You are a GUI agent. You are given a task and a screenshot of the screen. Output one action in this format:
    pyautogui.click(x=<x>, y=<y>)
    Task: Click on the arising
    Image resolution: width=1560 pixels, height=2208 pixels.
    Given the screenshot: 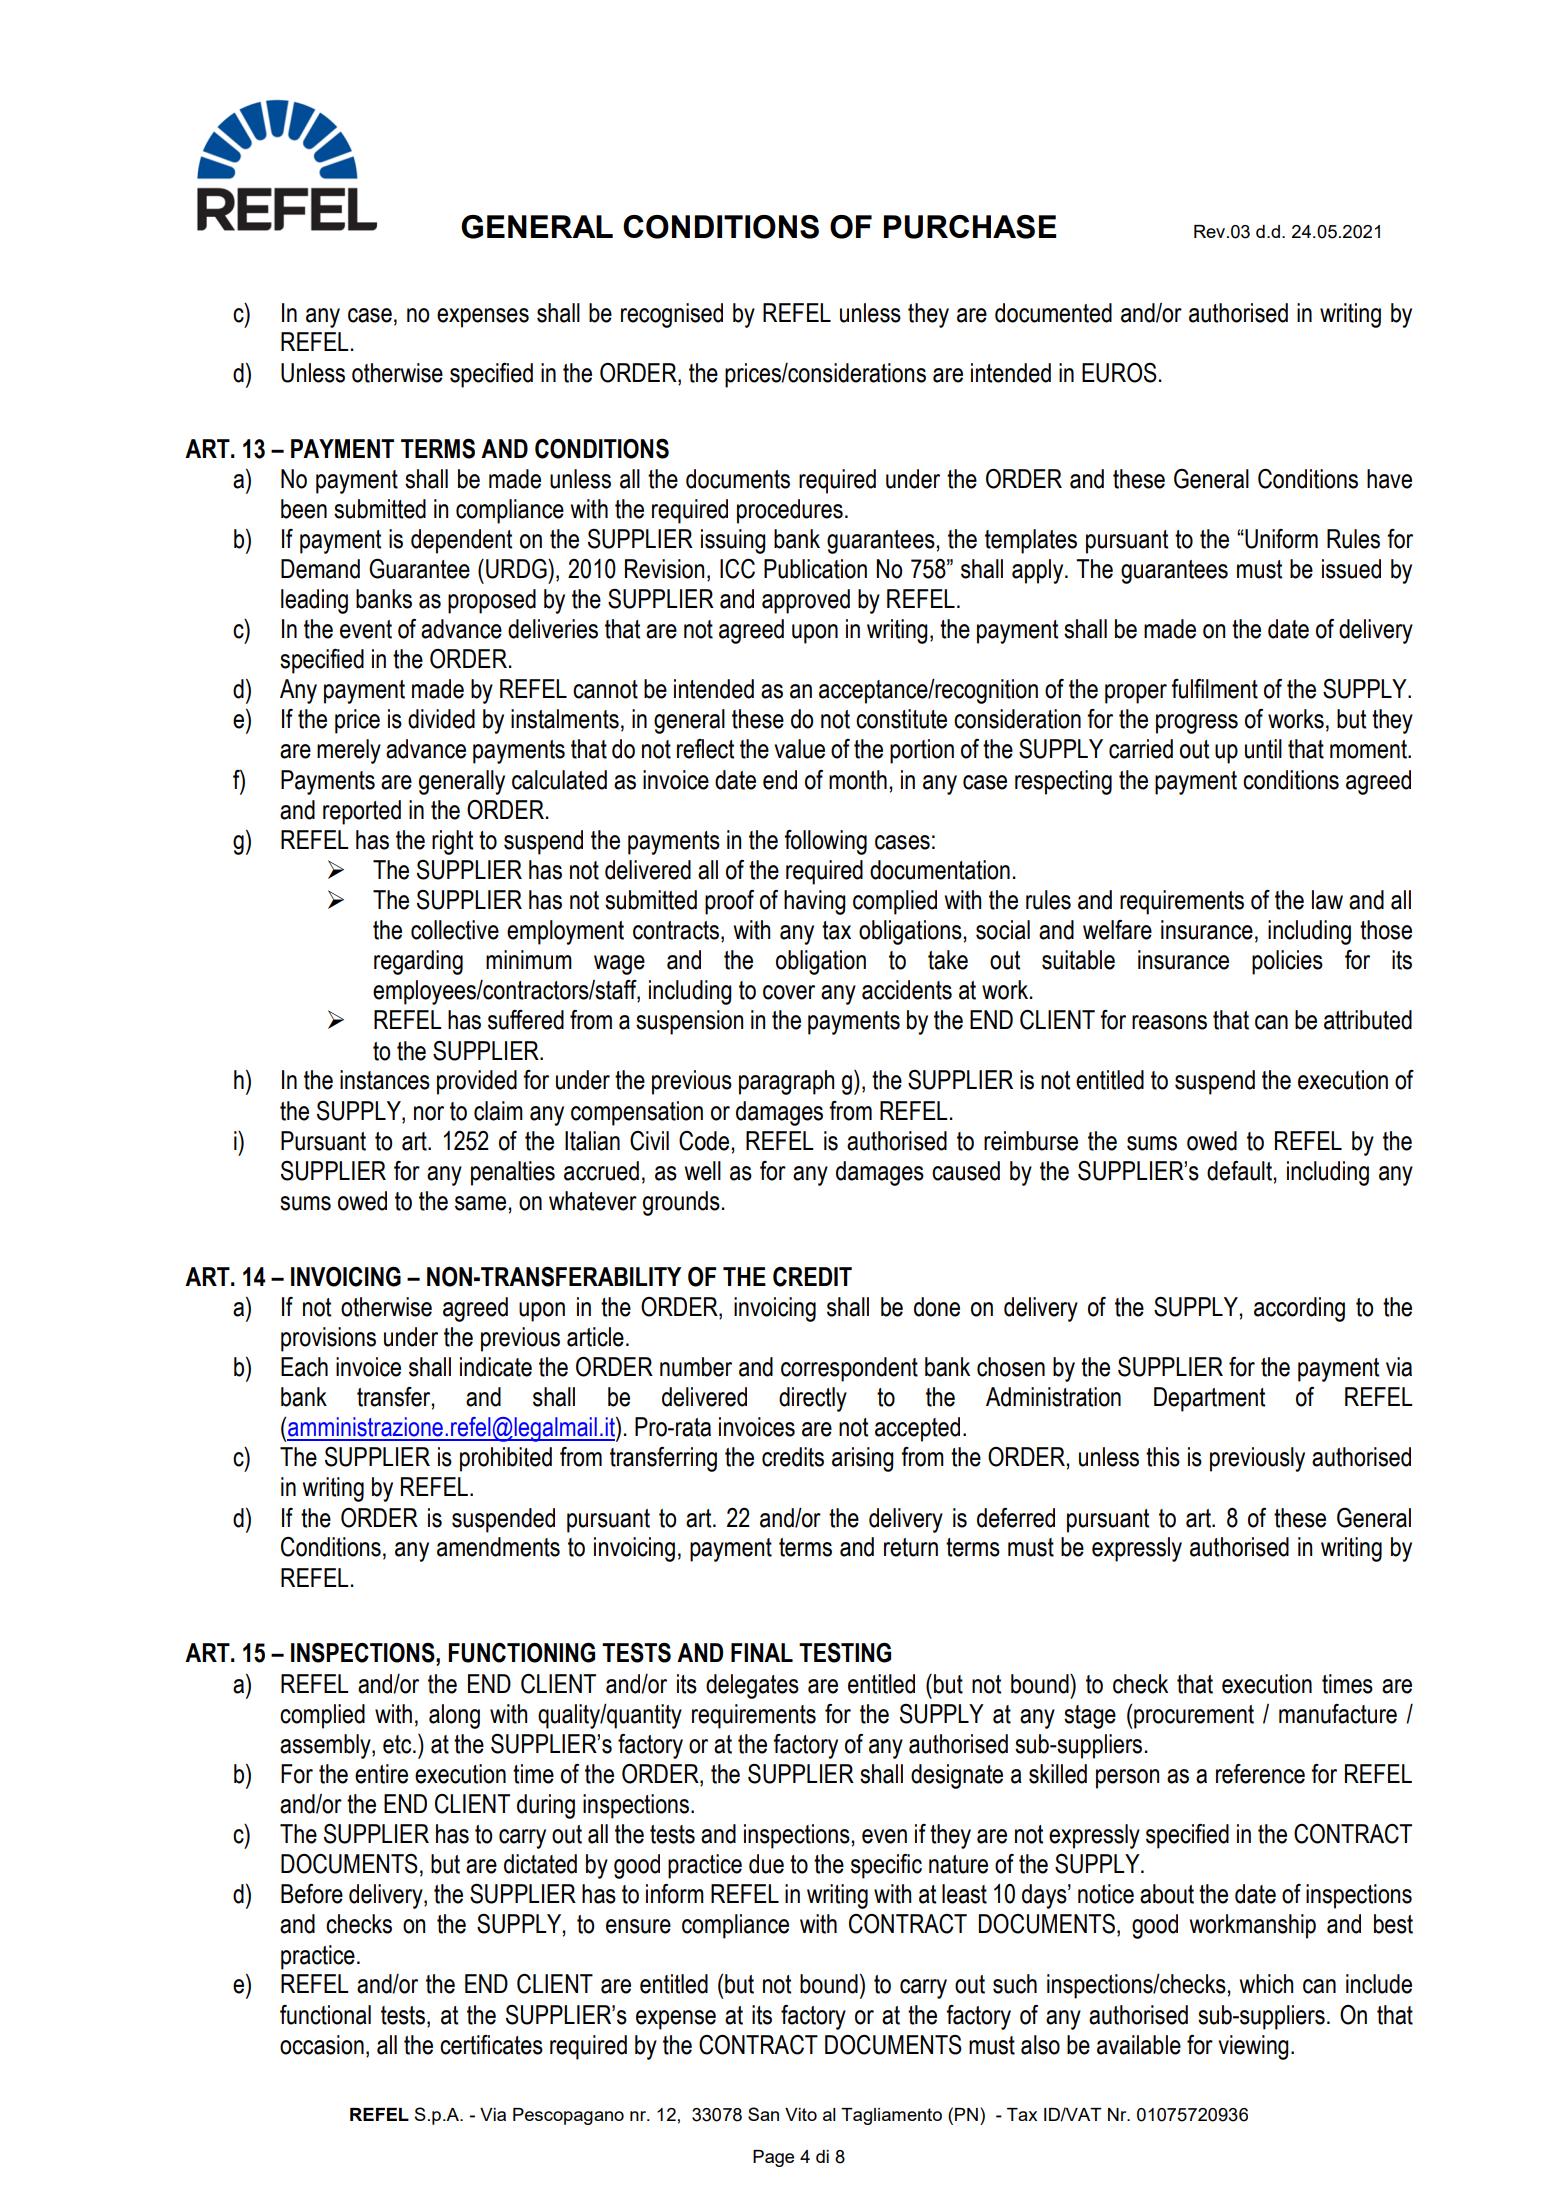 What is the action you would take?
    pyautogui.click(x=863, y=1459)
